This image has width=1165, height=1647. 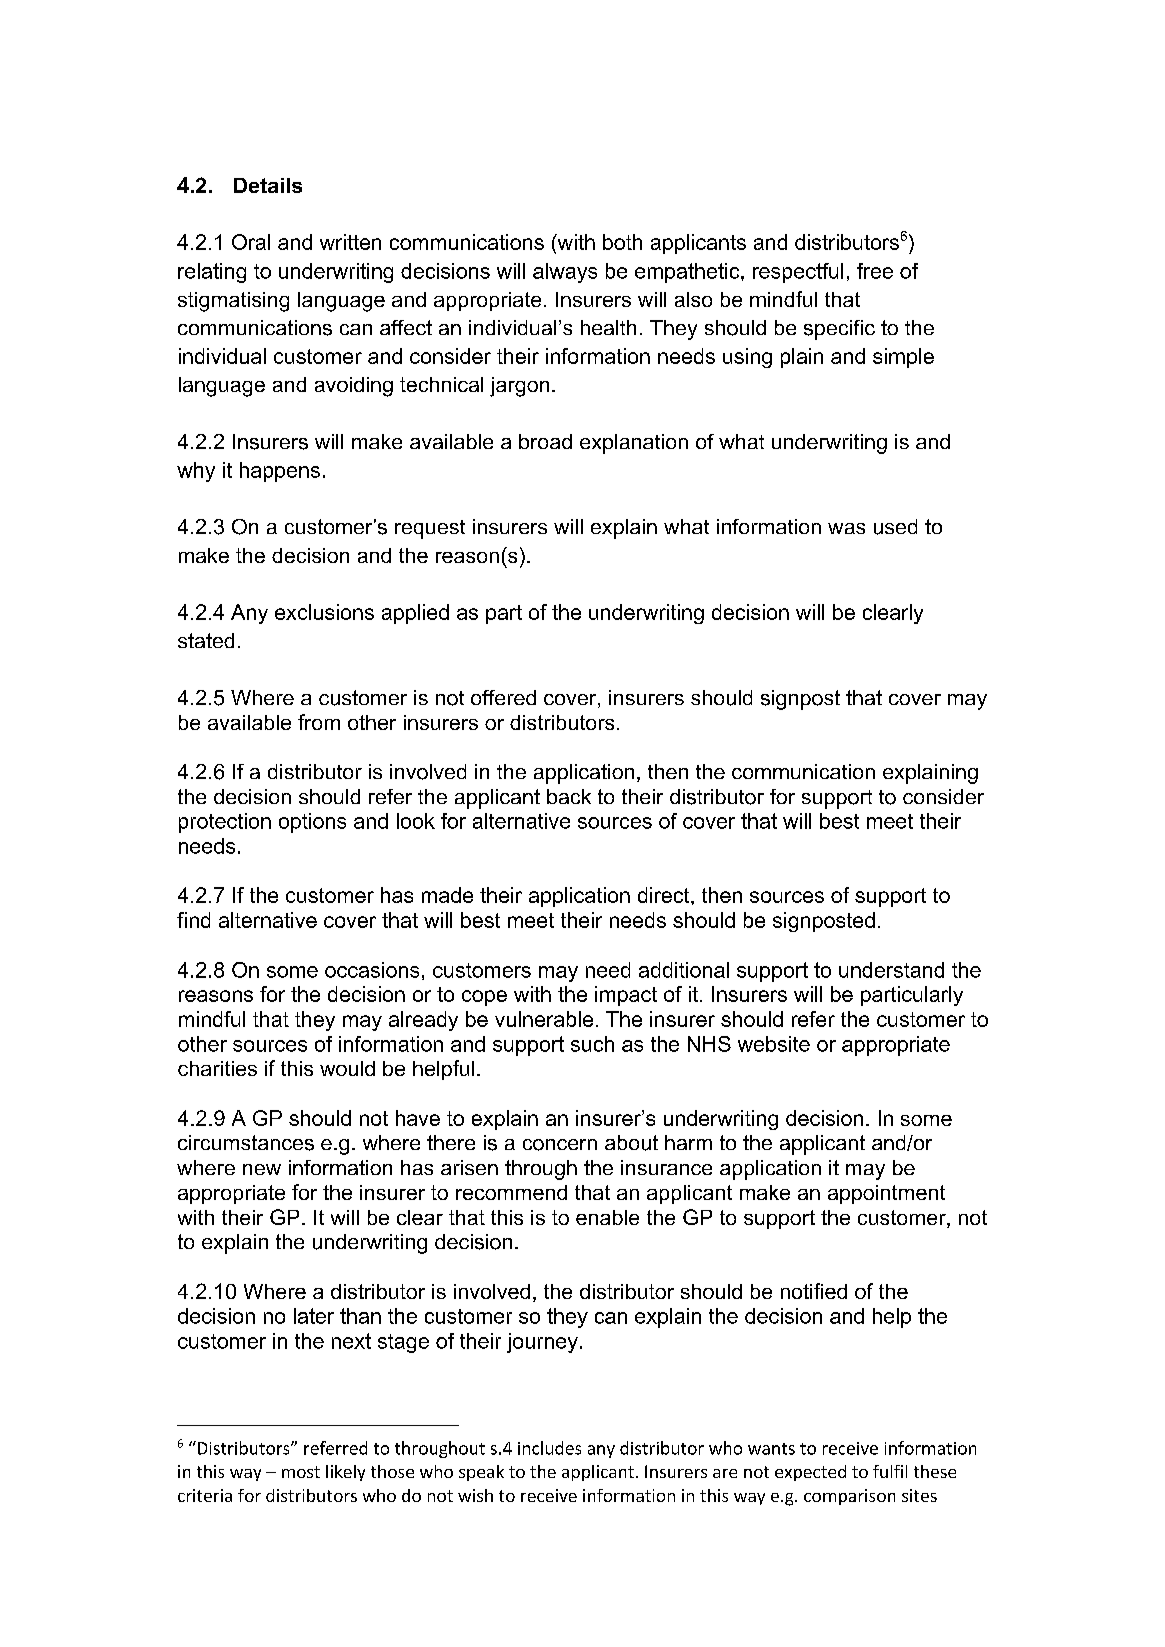 What do you see at coordinates (324, 612) in the image?
I see `exclusions` at bounding box center [324, 612].
